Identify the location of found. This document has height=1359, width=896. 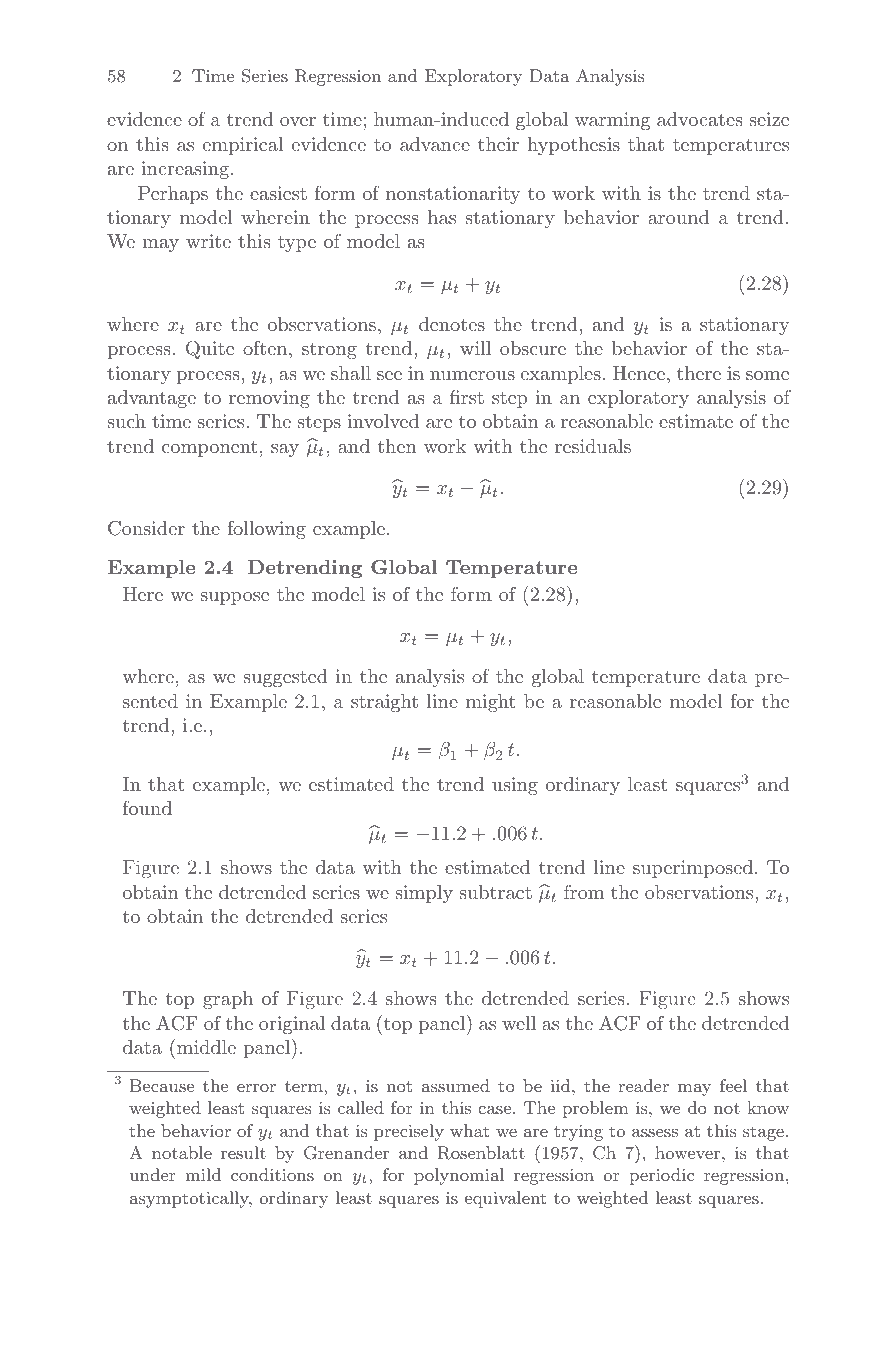
(147, 807).
